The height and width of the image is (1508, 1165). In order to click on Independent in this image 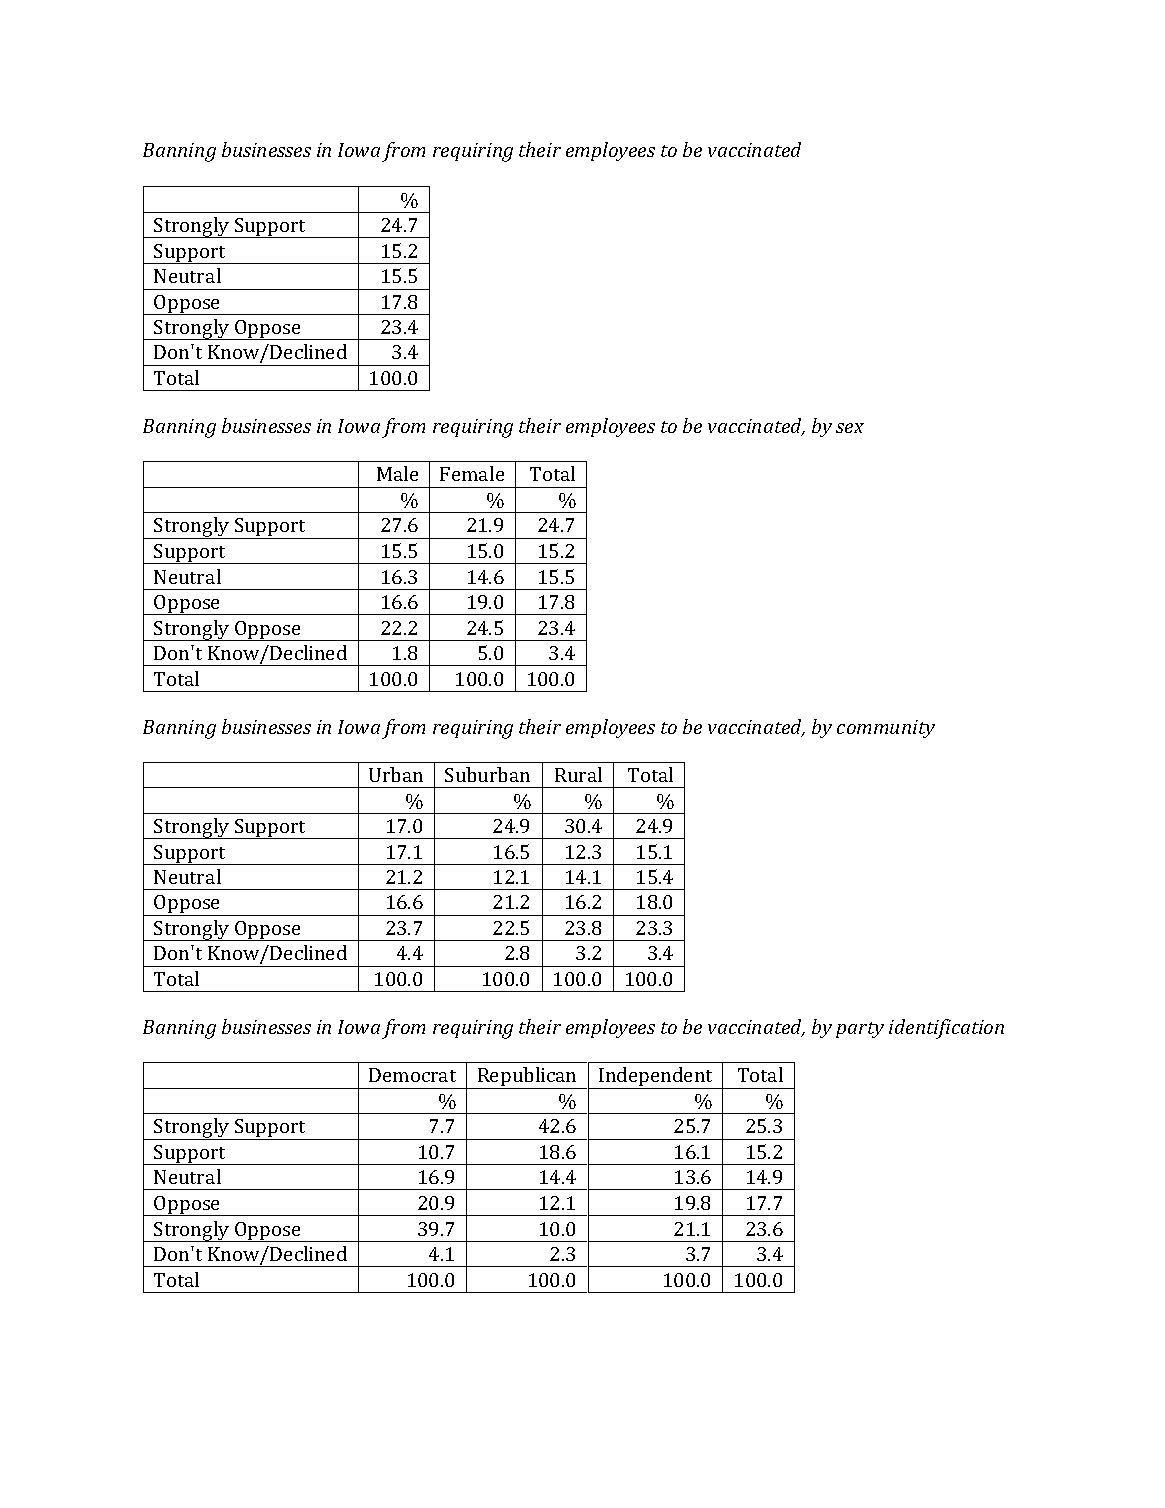, I will do `click(656, 1078)`.
